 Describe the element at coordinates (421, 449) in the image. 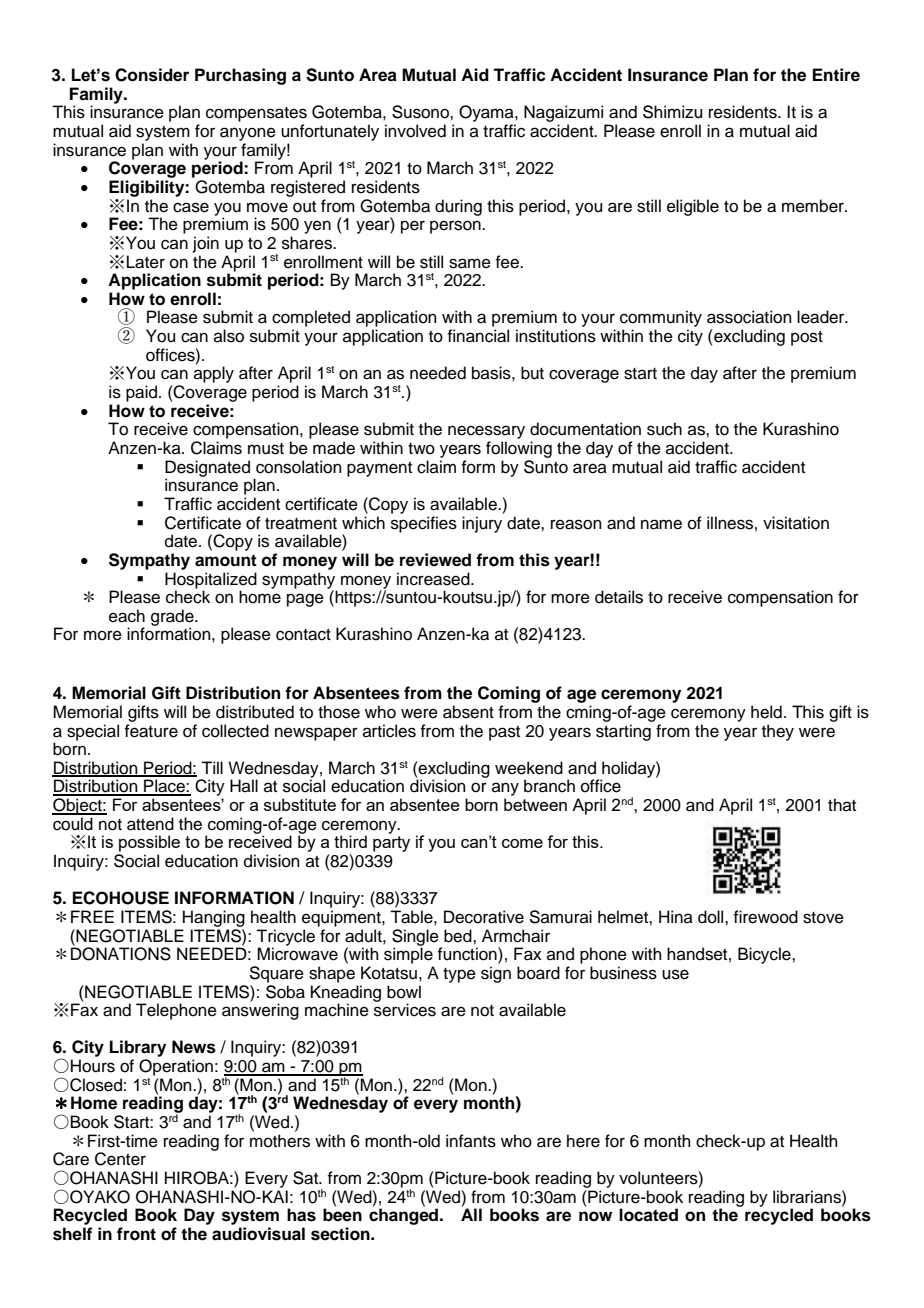

I see `two` at that location.
